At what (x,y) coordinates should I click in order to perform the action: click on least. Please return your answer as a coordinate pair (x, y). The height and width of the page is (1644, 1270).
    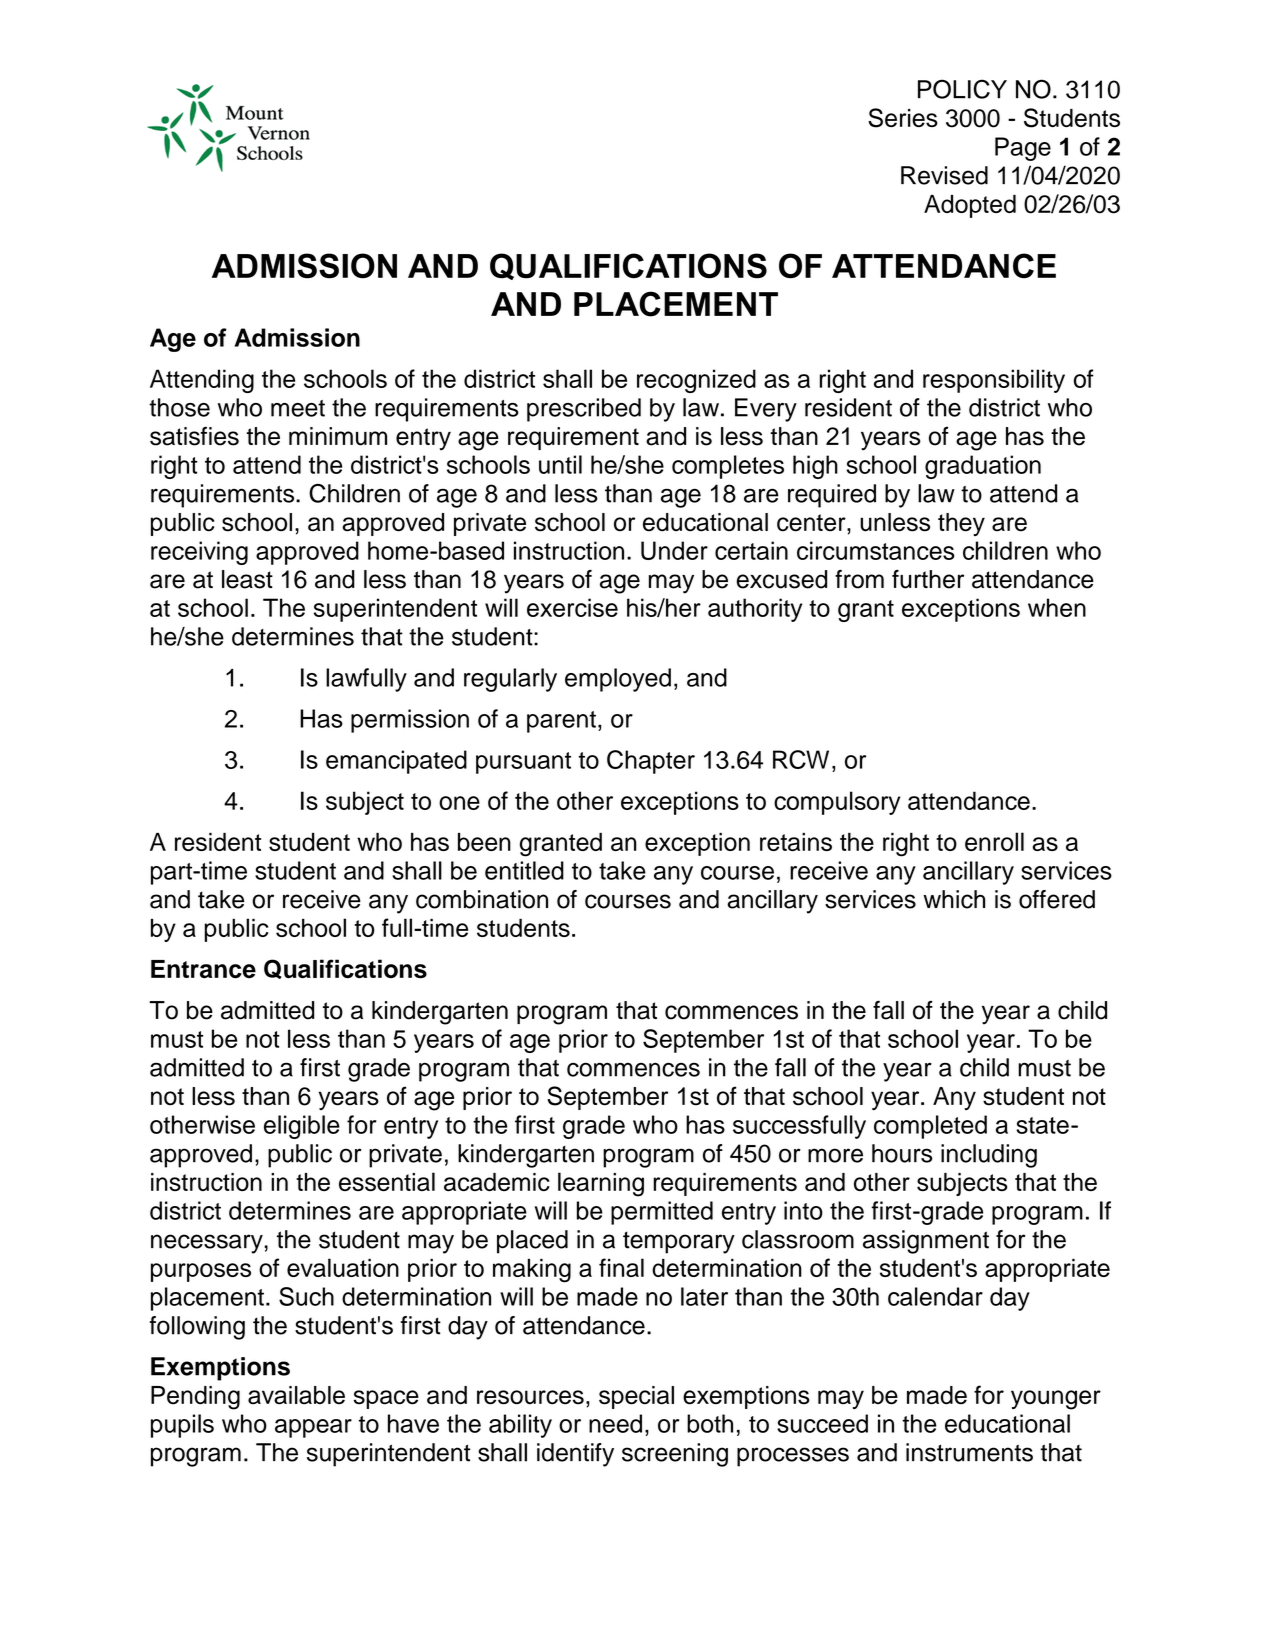
    Looking at the image, I should click on (247, 579).
